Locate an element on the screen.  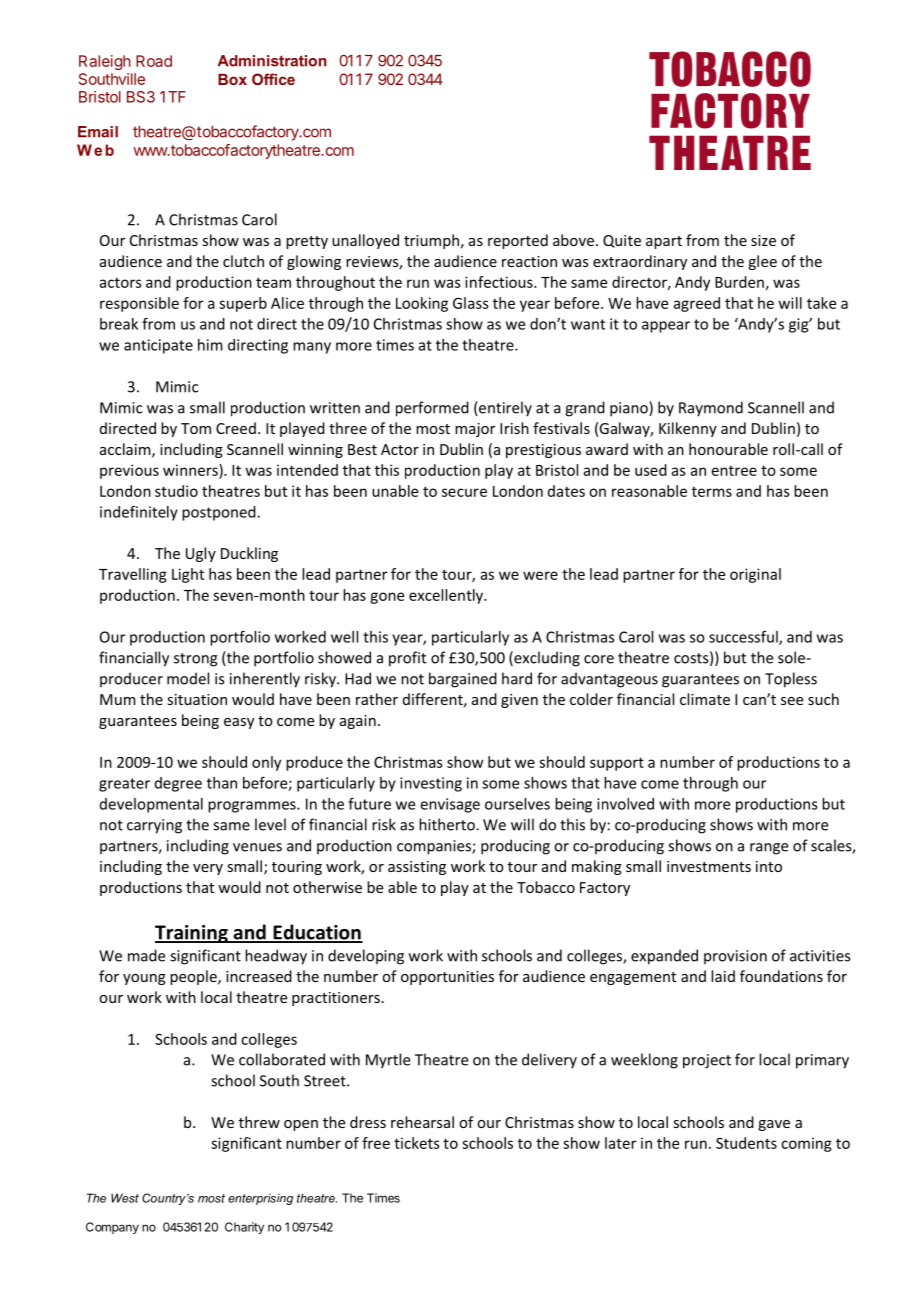
size is located at coordinates (763, 240).
